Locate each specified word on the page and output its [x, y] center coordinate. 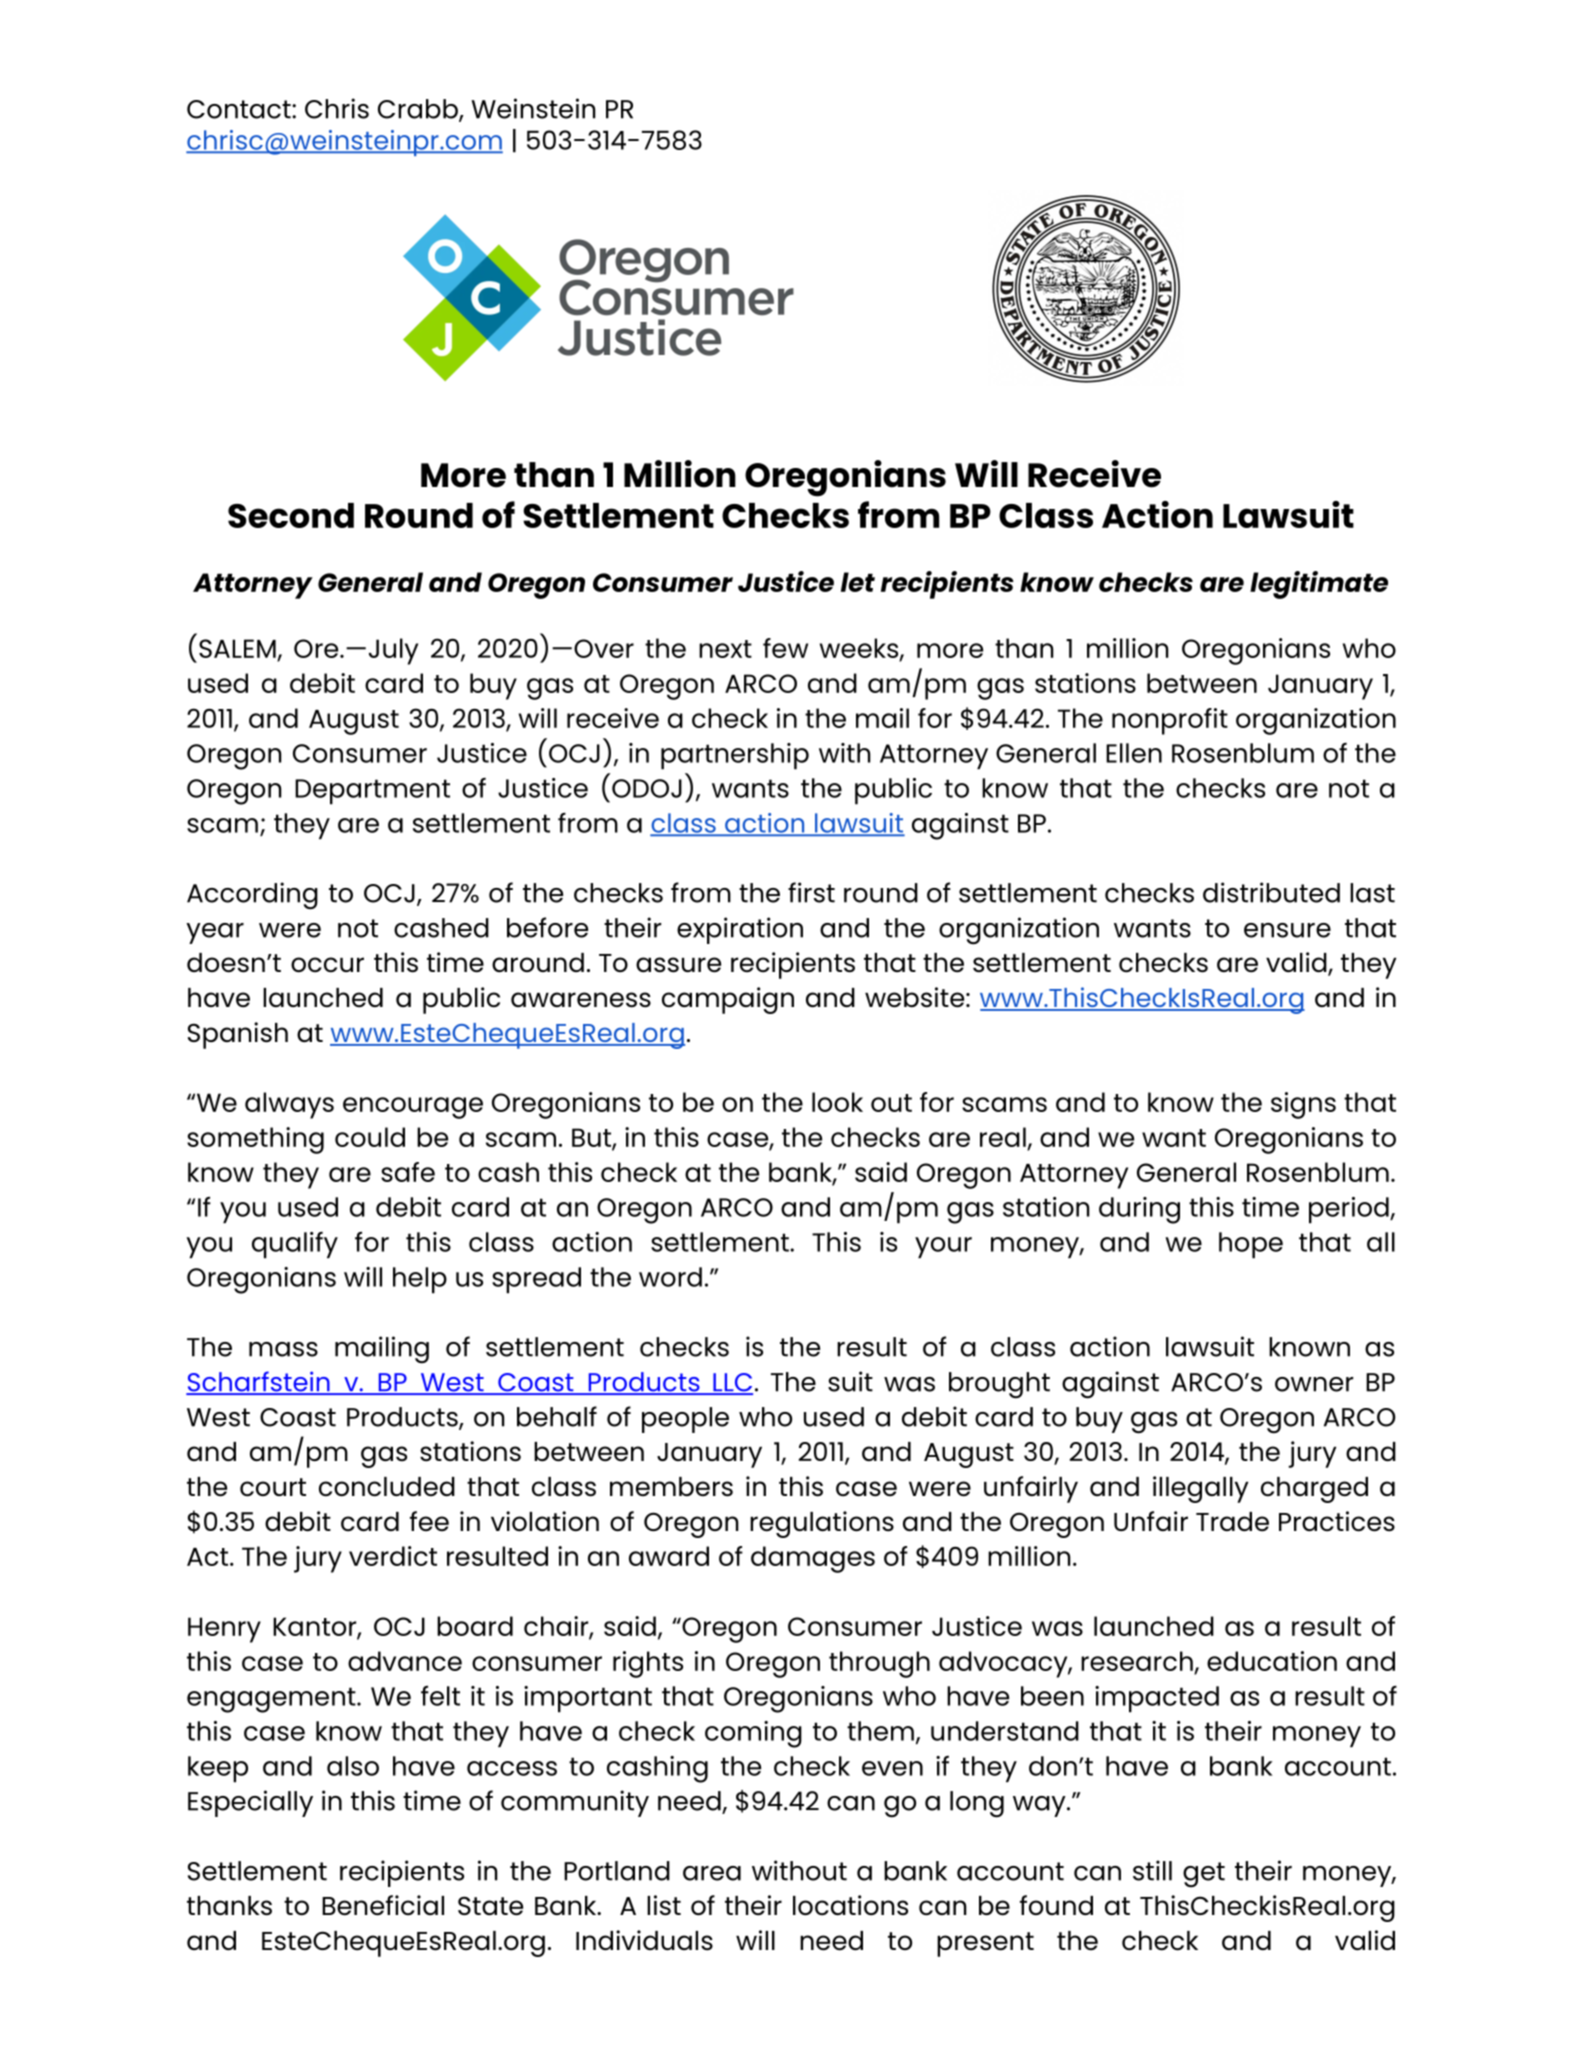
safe [408, 1172]
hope [1251, 1245]
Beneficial [383, 1905]
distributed [1271, 892]
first [811, 892]
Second [291, 515]
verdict [393, 1556]
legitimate [1319, 585]
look [837, 1102]
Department [372, 792]
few [785, 648]
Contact [240, 109]
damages [813, 1559]
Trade [1232, 1522]
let [858, 582]
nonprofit [1170, 721]
